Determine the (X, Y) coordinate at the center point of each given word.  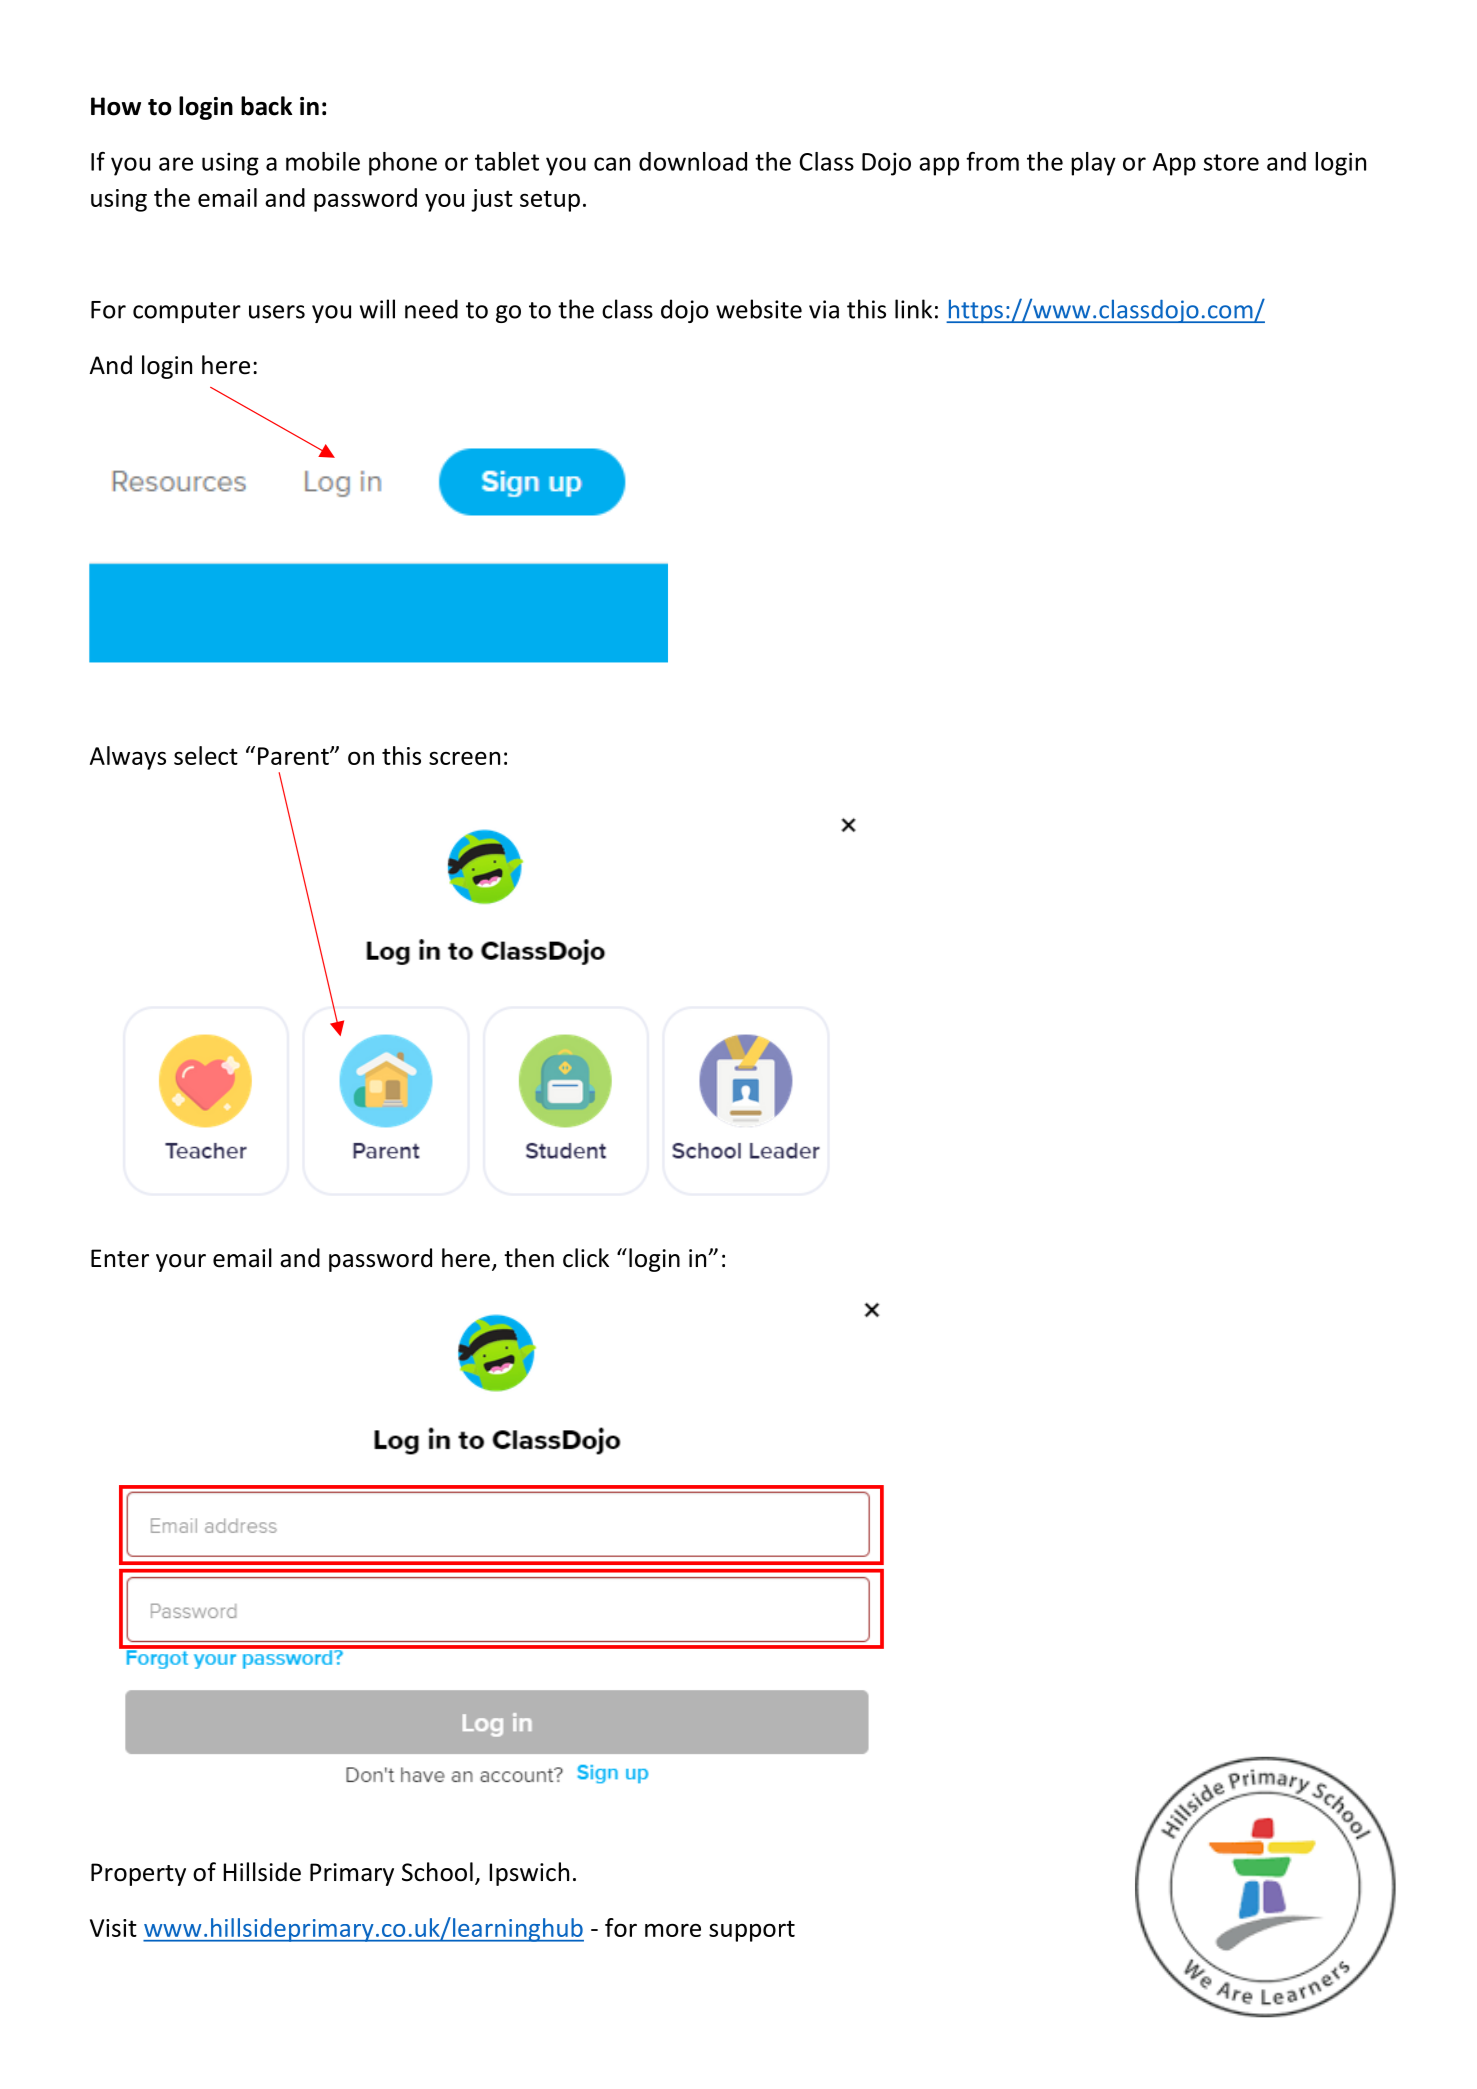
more (673, 1930)
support (752, 1931)
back (266, 106)
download (693, 161)
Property (138, 1874)
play (1093, 164)
